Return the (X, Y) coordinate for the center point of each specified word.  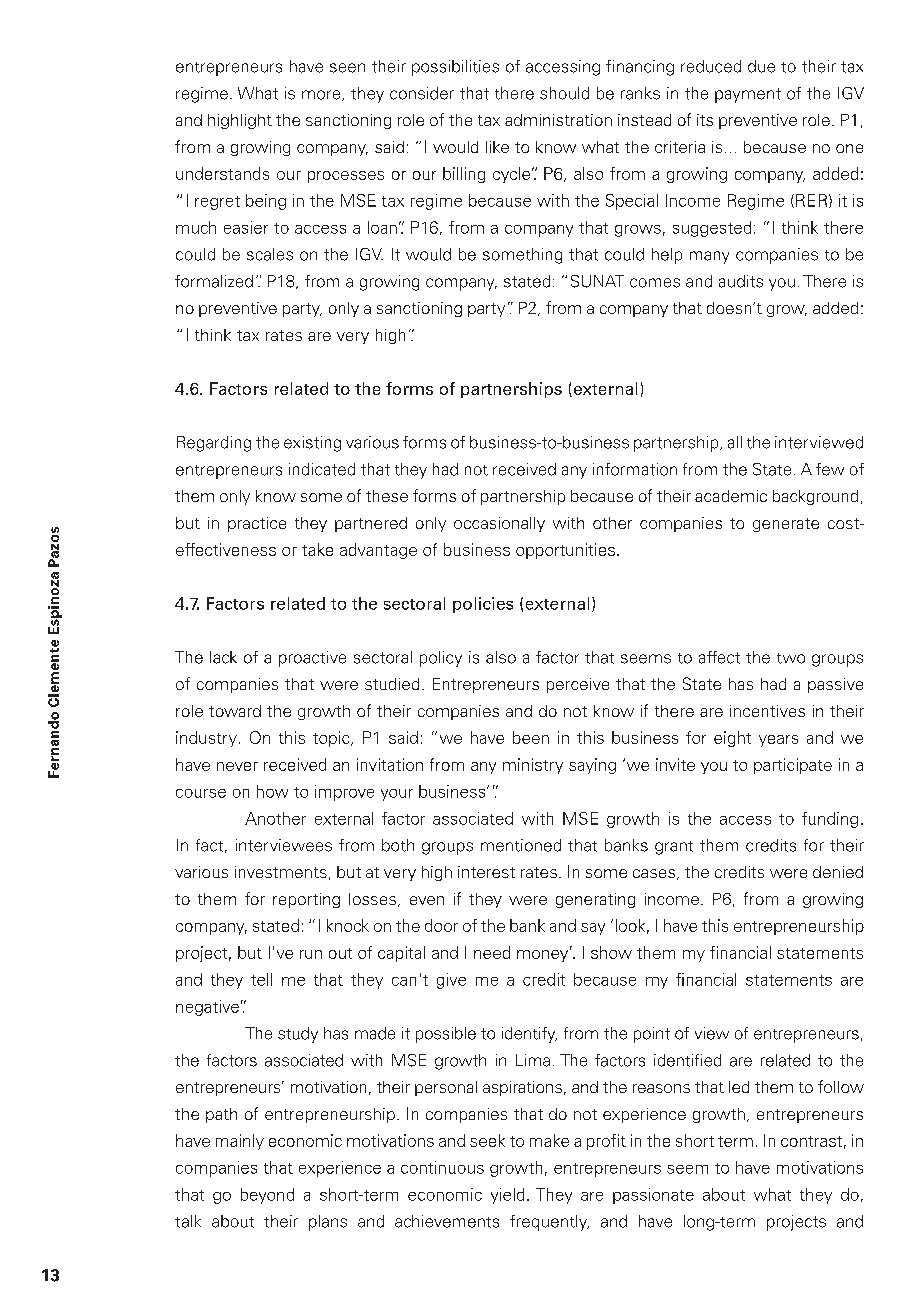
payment (748, 95)
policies (483, 605)
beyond (267, 1196)
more (322, 95)
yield (507, 1196)
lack (223, 657)
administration (558, 120)
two (791, 658)
